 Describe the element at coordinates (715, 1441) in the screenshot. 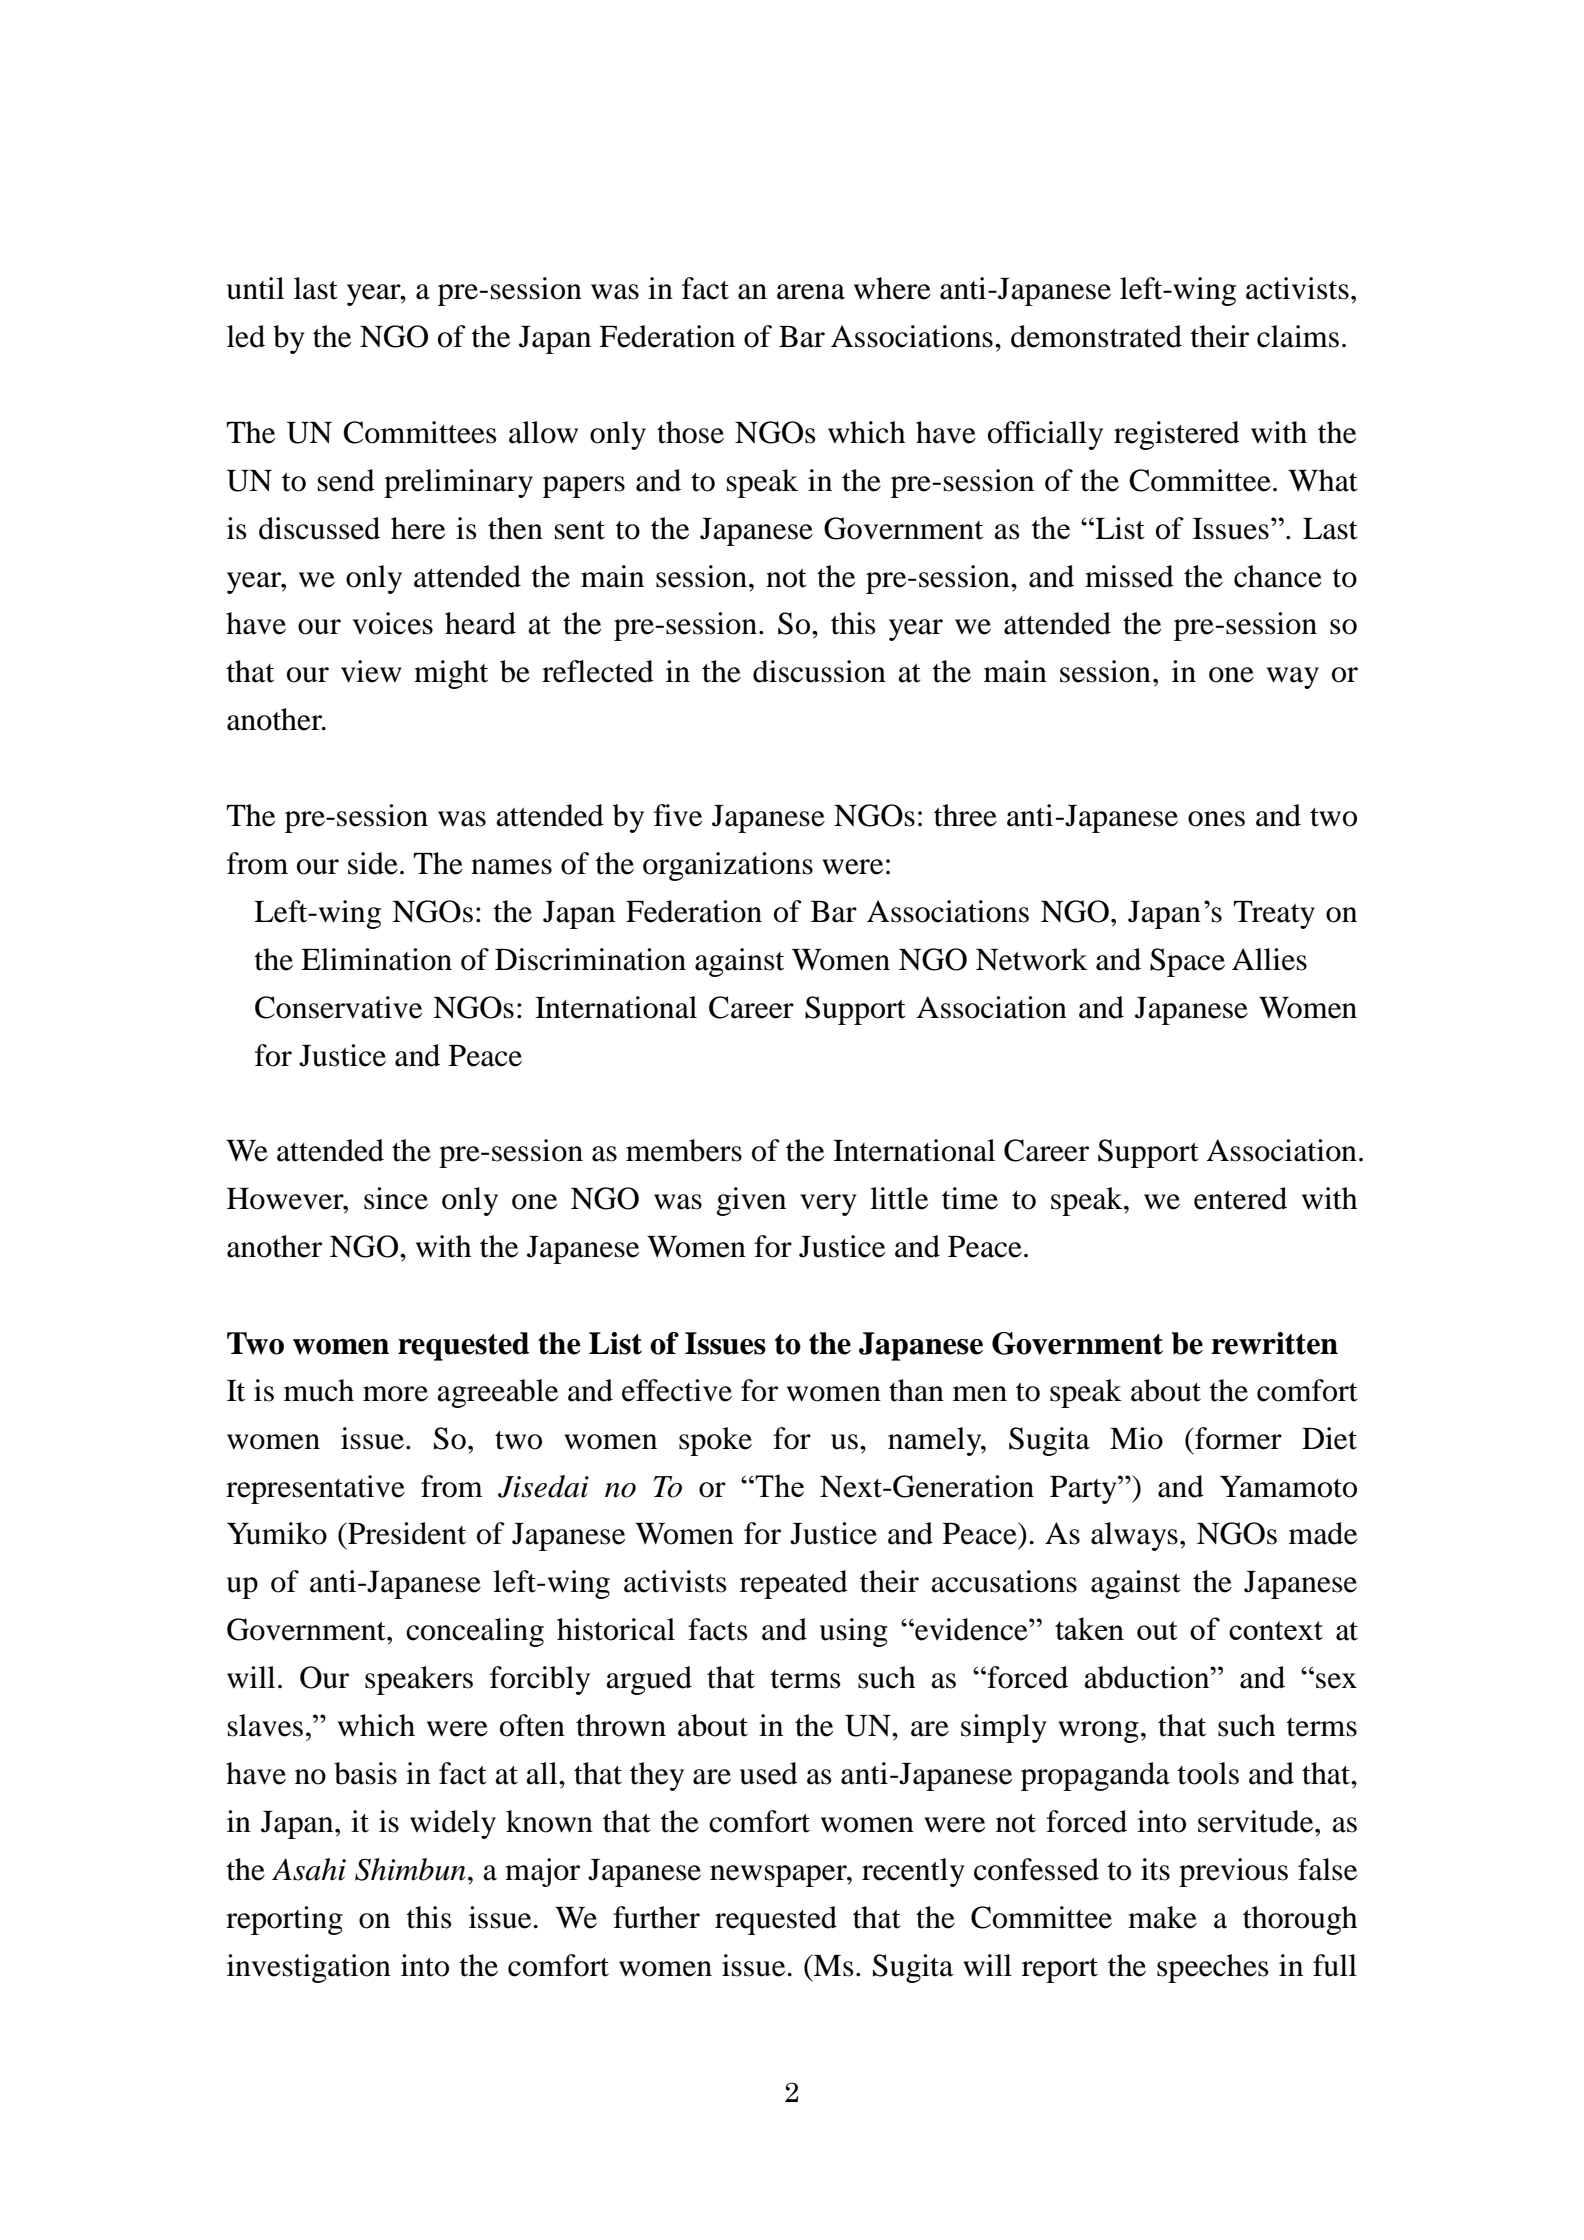

I see `spoke` at that location.
